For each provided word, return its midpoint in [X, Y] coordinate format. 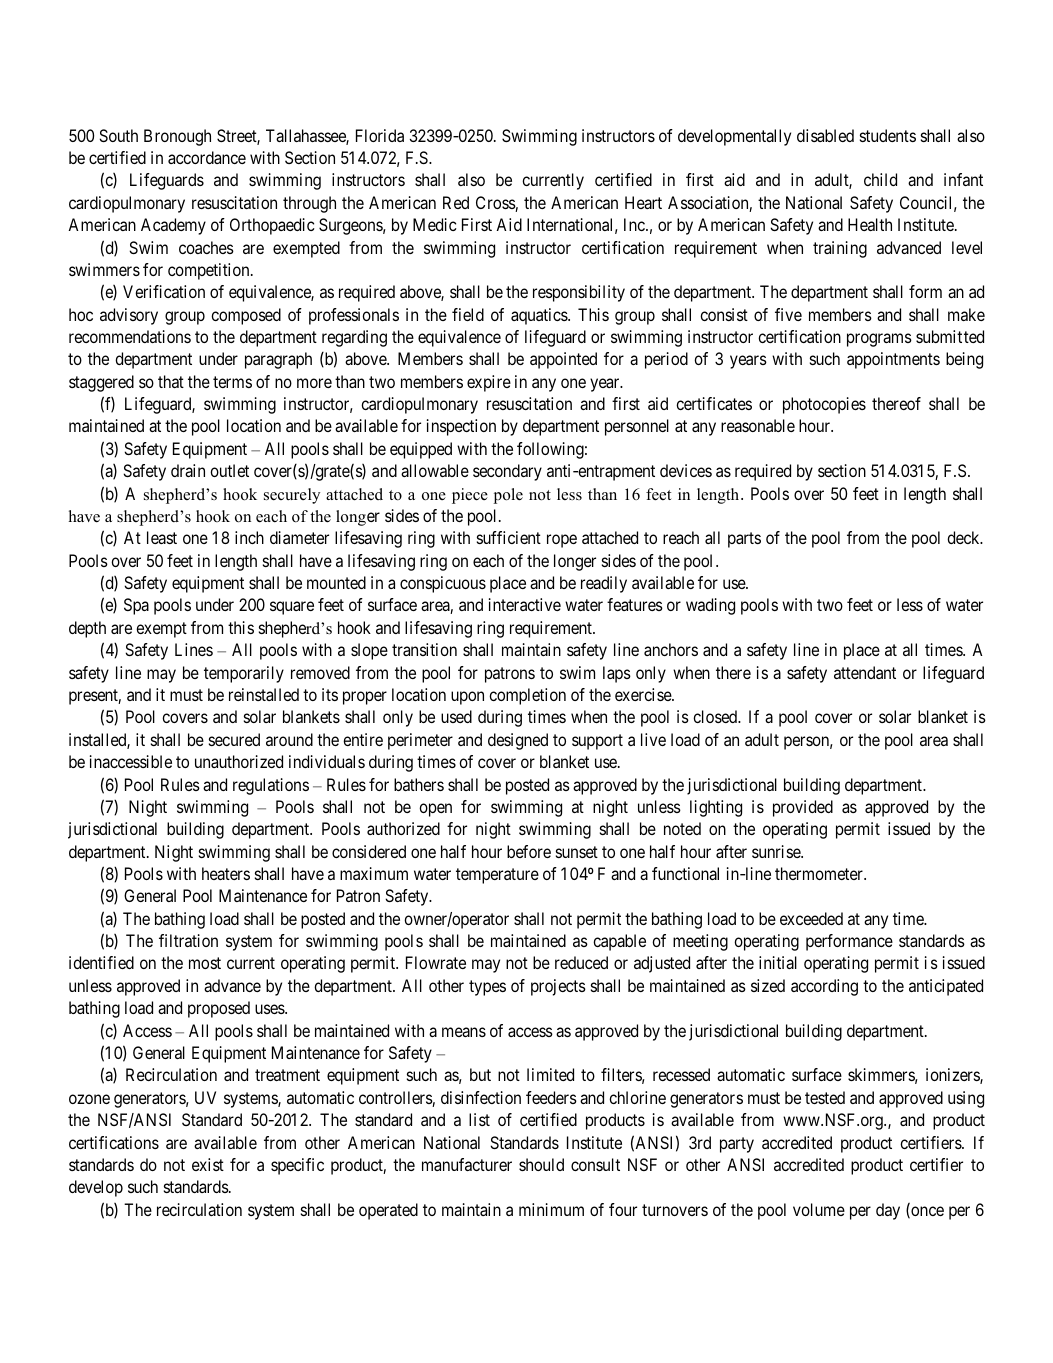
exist [208, 1164]
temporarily [244, 674]
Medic [435, 224]
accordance [207, 157]
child [880, 179]
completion [527, 696]
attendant [865, 672]
